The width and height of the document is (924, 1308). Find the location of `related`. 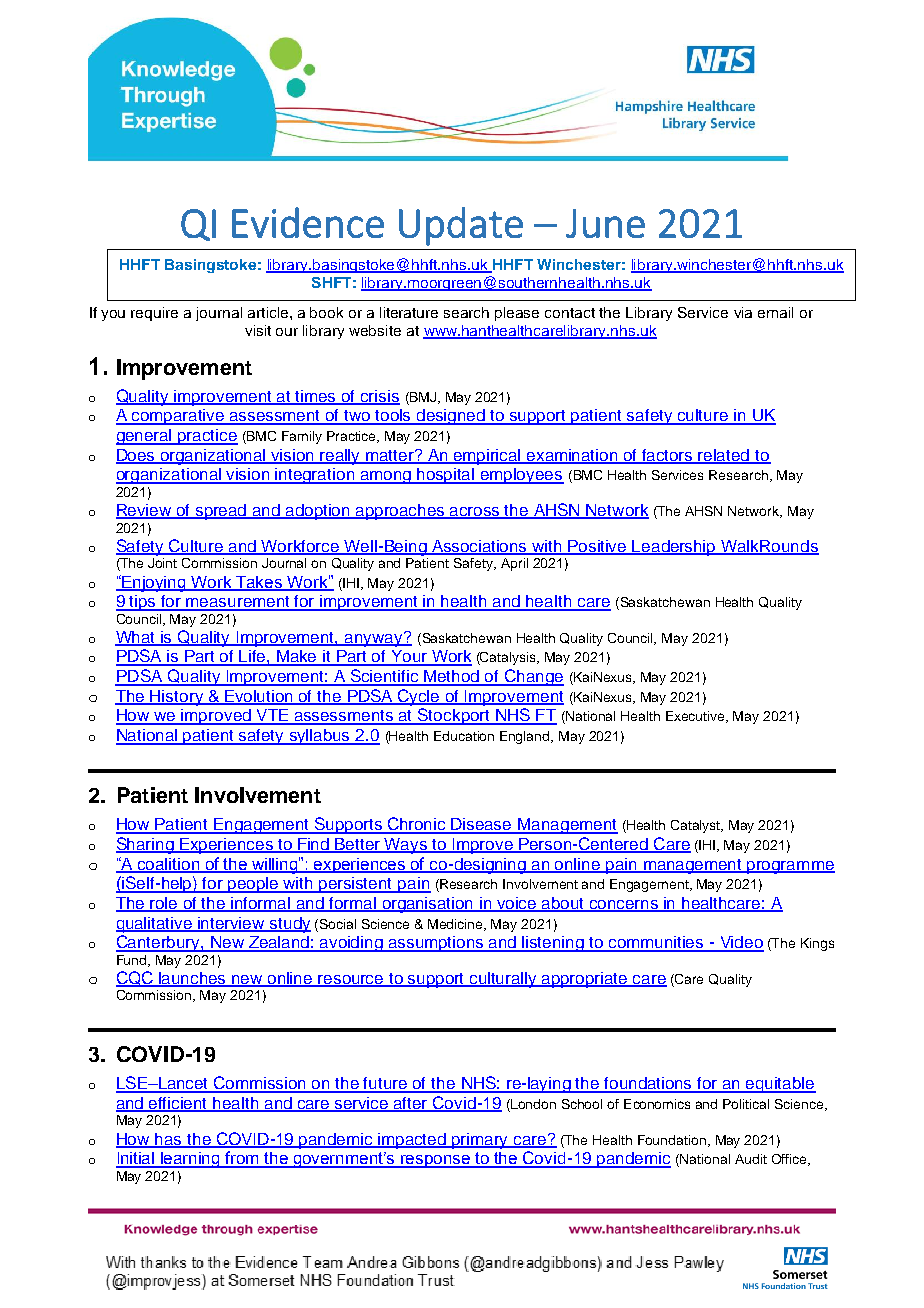

related is located at coordinates (724, 456).
